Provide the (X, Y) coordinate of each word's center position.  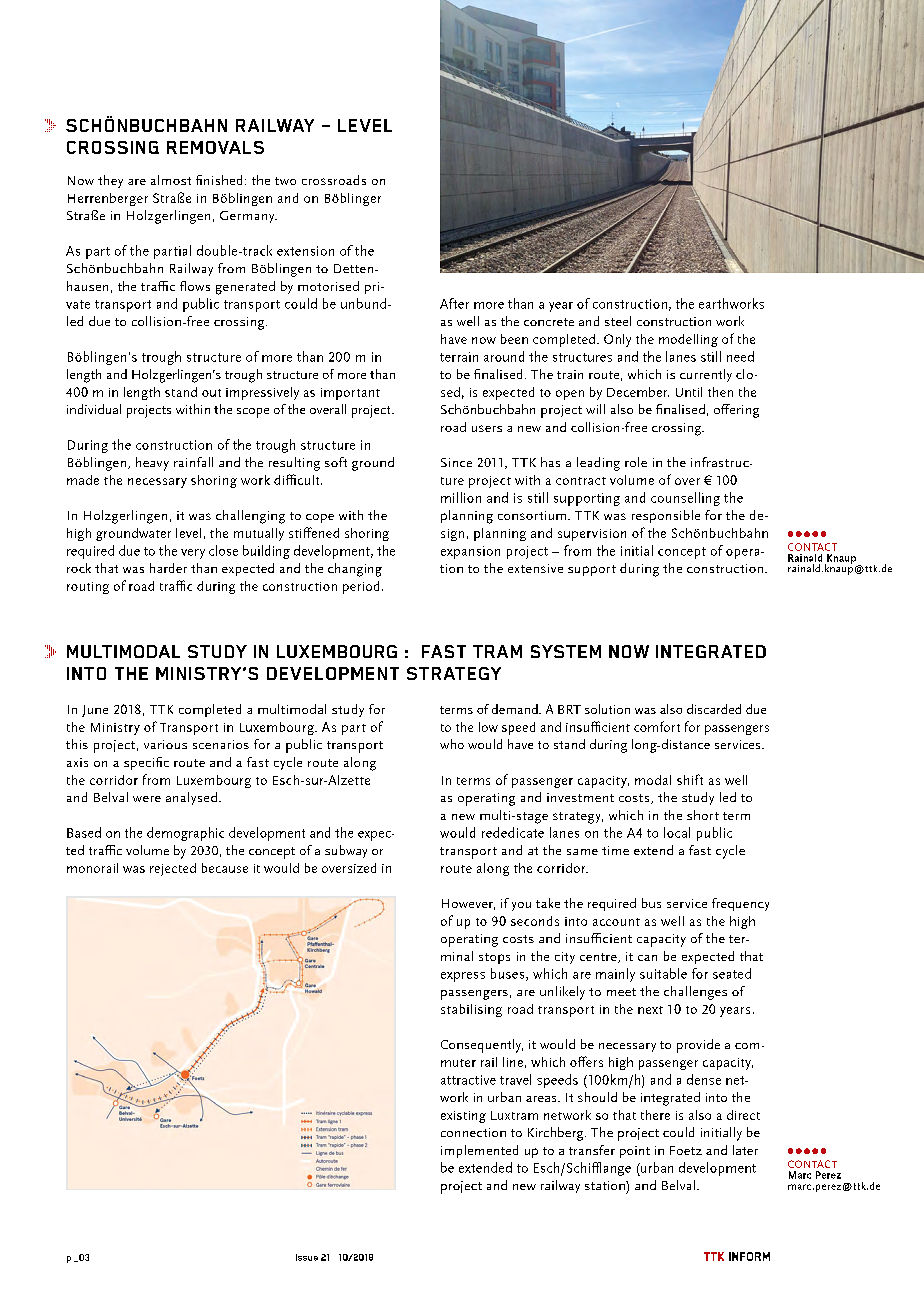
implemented (479, 1151)
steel (618, 321)
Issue (307, 1257)
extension (305, 251)
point (635, 1152)
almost (171, 180)
